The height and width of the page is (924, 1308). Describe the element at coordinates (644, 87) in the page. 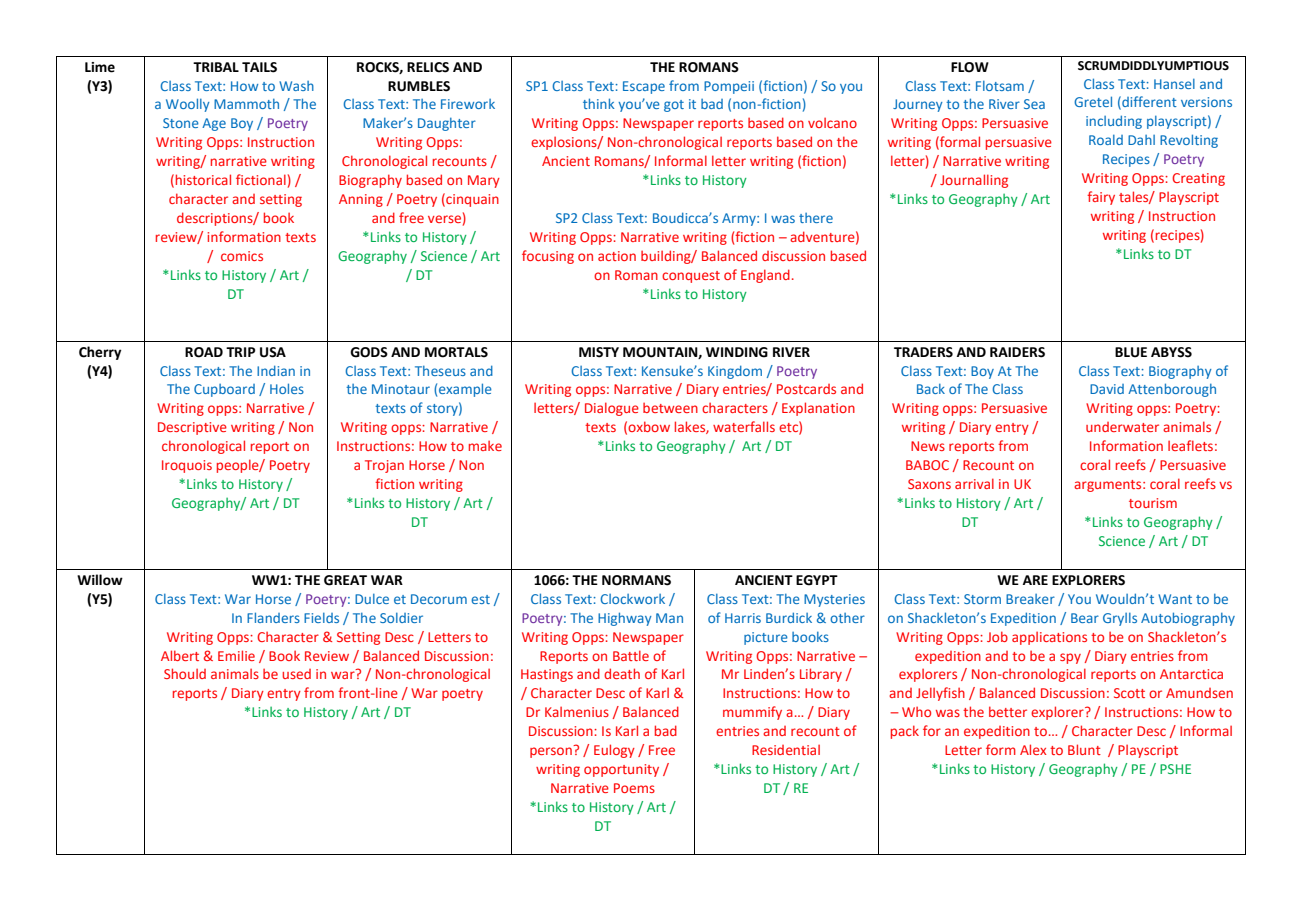

I see `Escape` at that location.
